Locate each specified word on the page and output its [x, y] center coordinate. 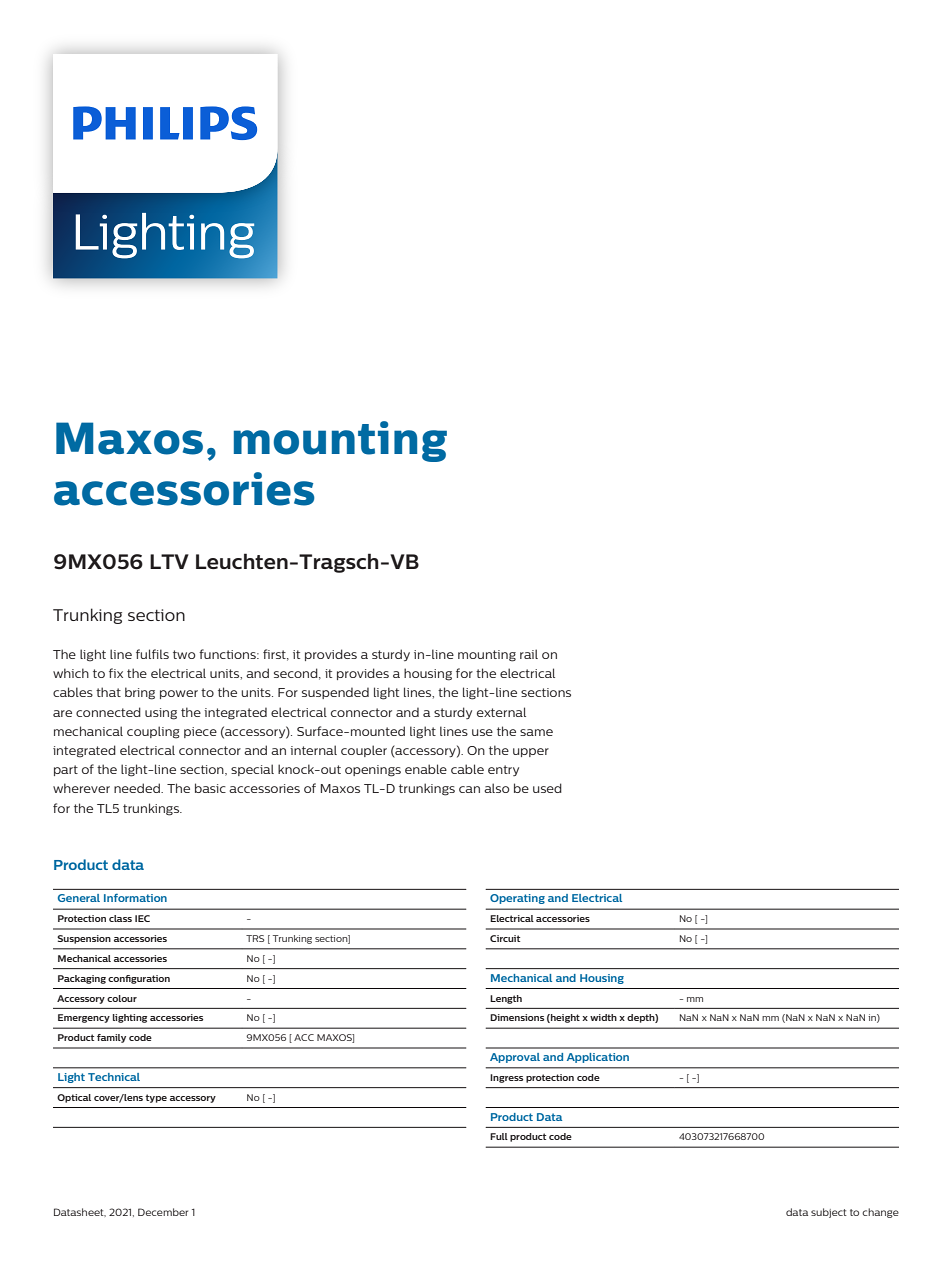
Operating [517, 899]
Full [499, 1136]
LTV [169, 561]
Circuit [505, 938]
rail [529, 654]
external [501, 712]
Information [135, 897]
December [163, 1212]
